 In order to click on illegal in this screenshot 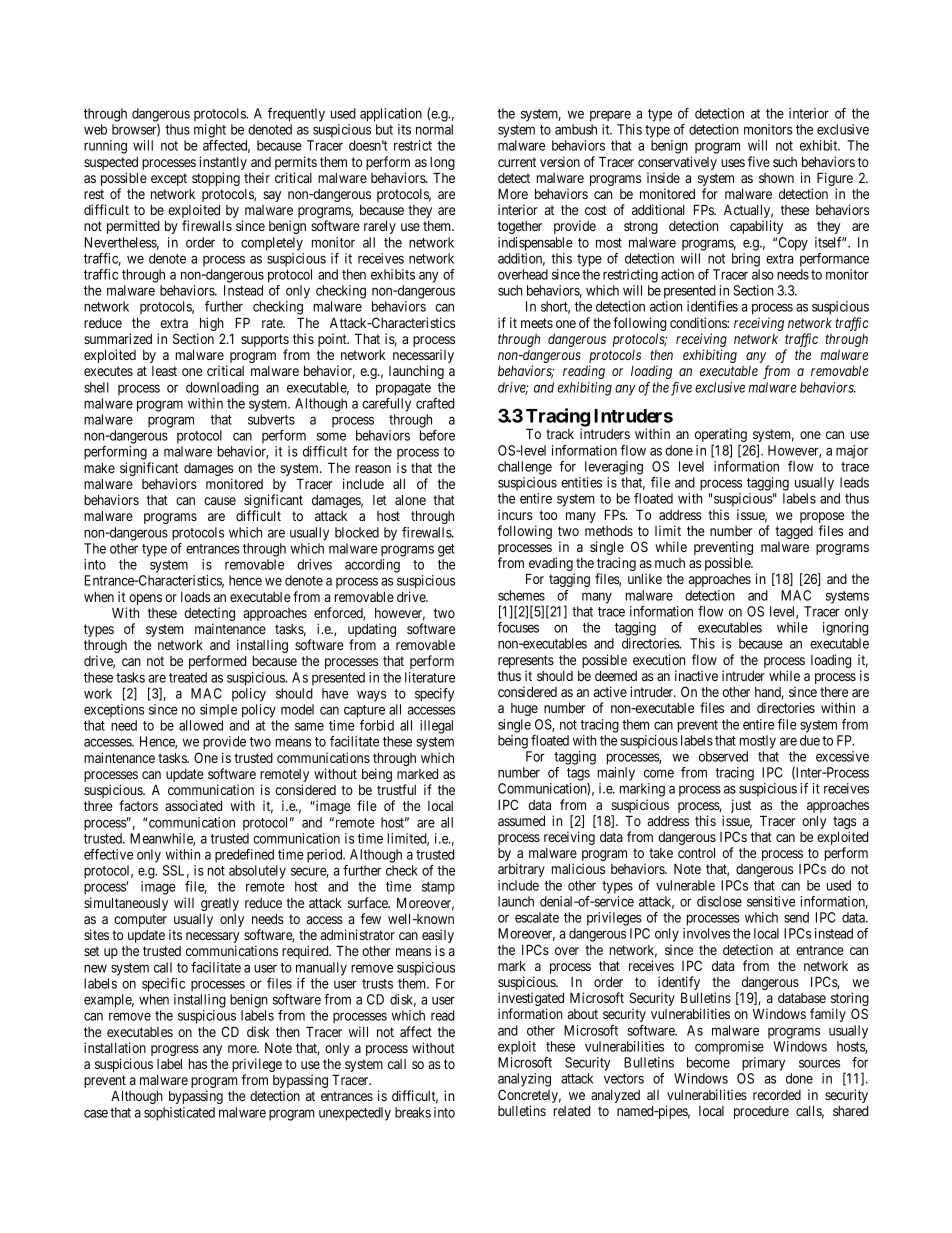, I will do `click(436, 727)`.
